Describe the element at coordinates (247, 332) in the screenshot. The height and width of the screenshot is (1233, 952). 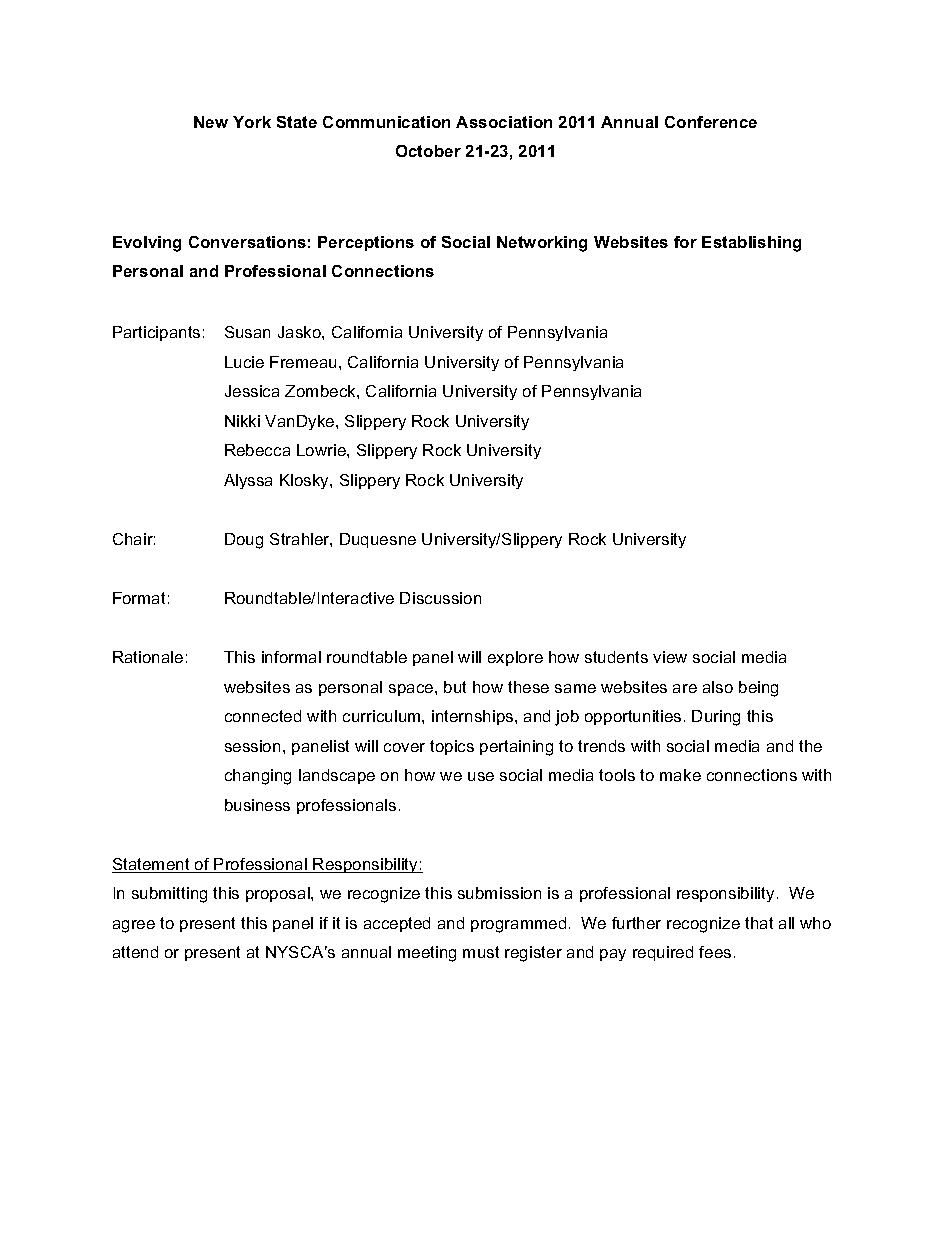
I see `Susan` at that location.
